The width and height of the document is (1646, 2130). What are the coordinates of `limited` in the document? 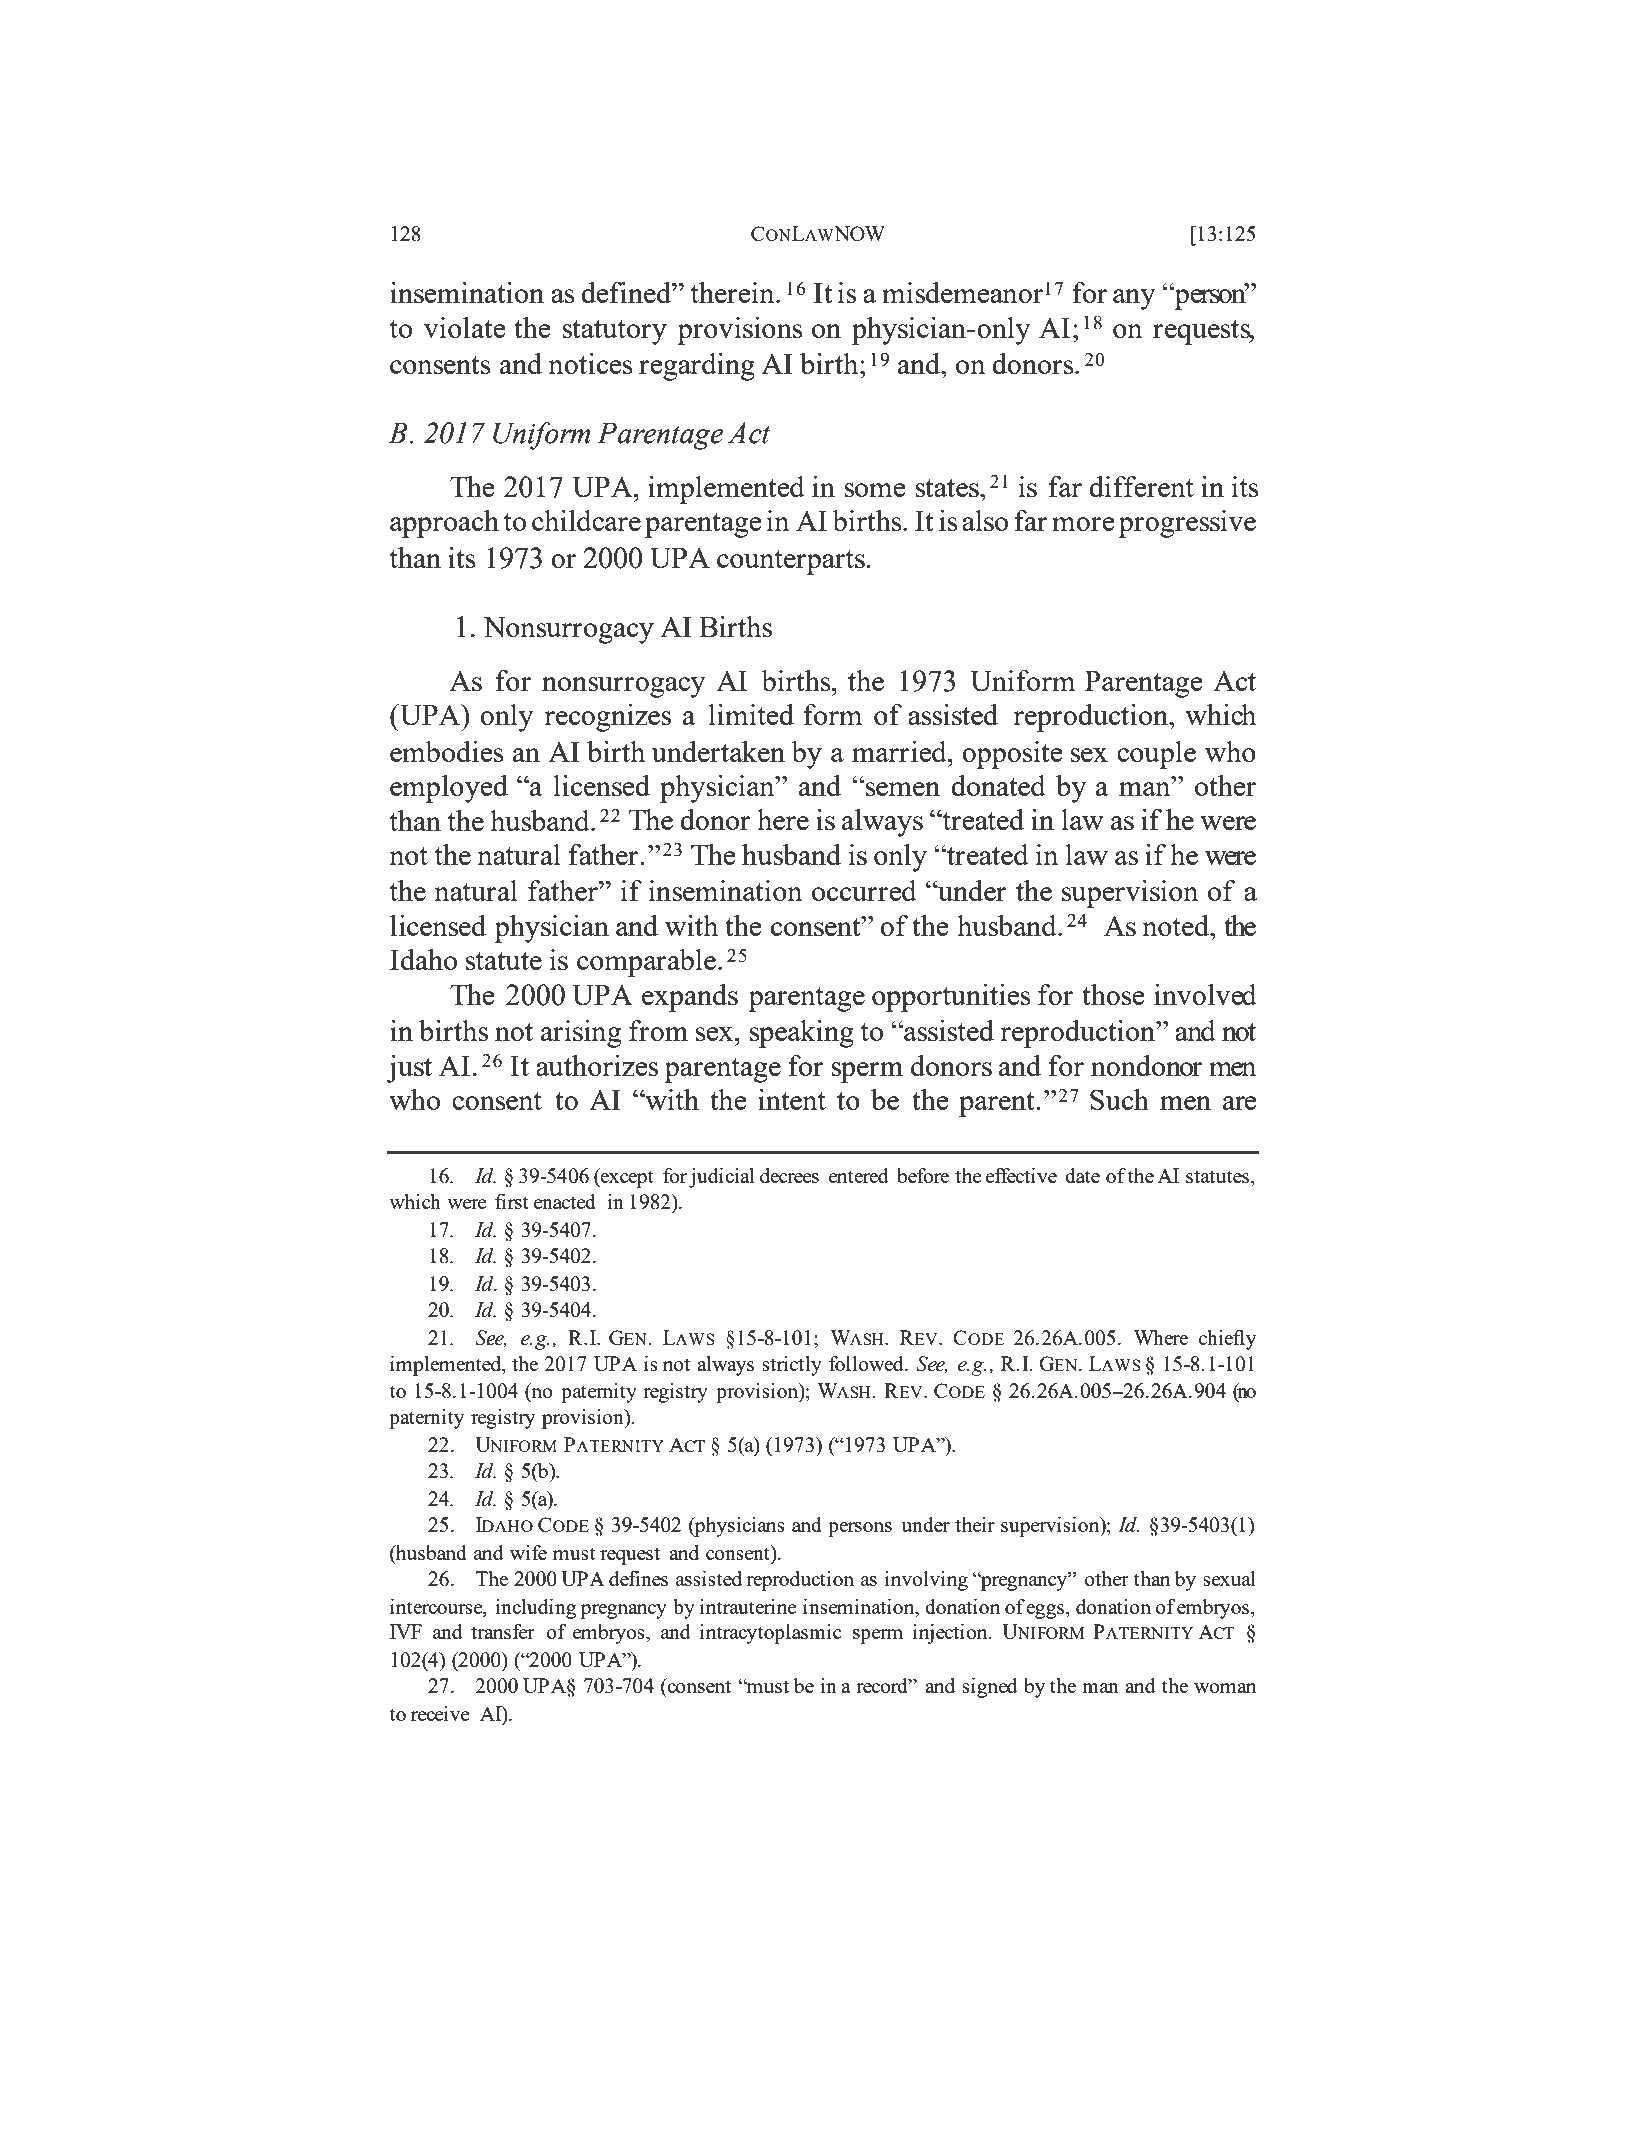 It's located at (751, 714).
